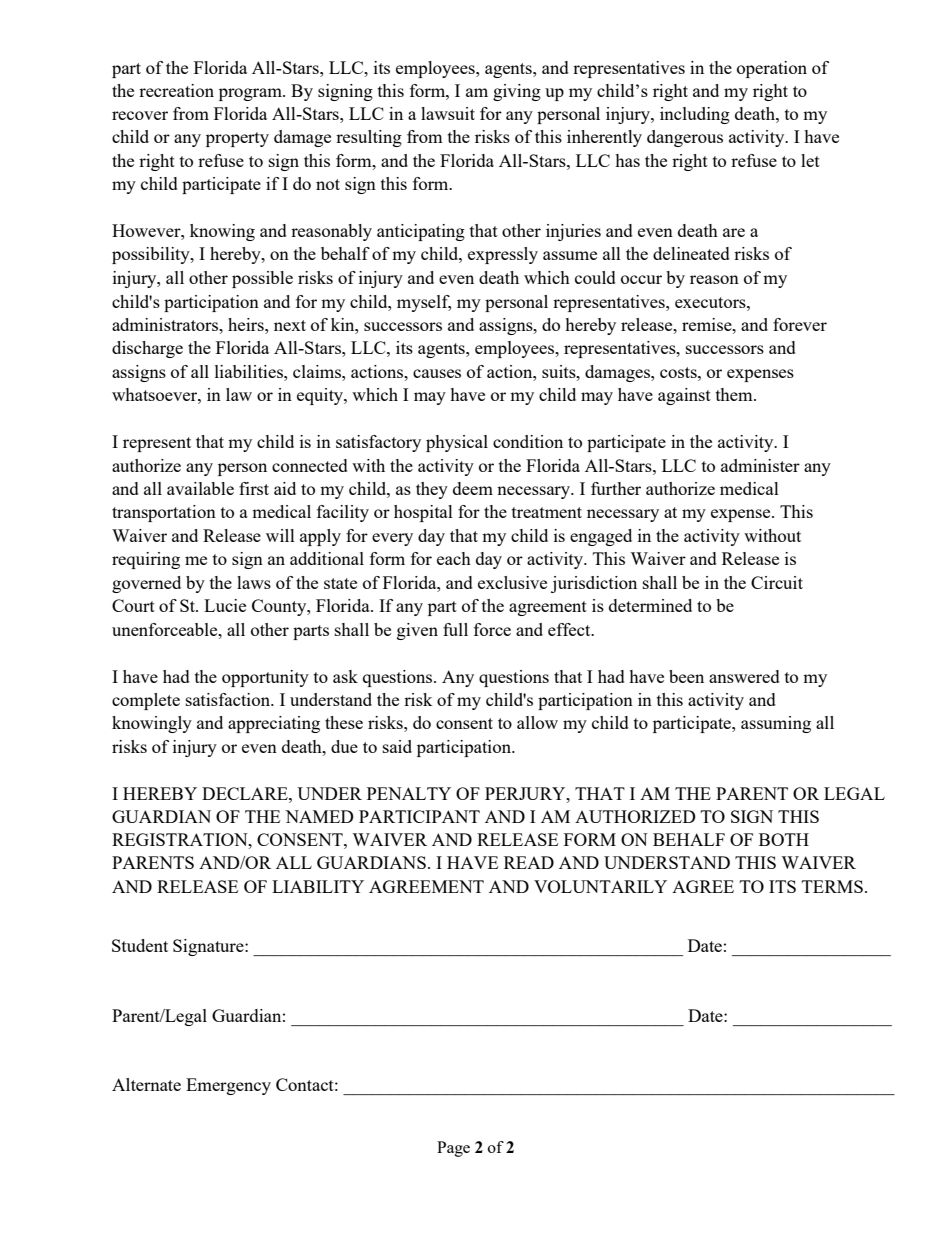 The width and height of the document is (952, 1233). Describe the element at coordinates (225, 605) in the document. I see `Lucie` at that location.
